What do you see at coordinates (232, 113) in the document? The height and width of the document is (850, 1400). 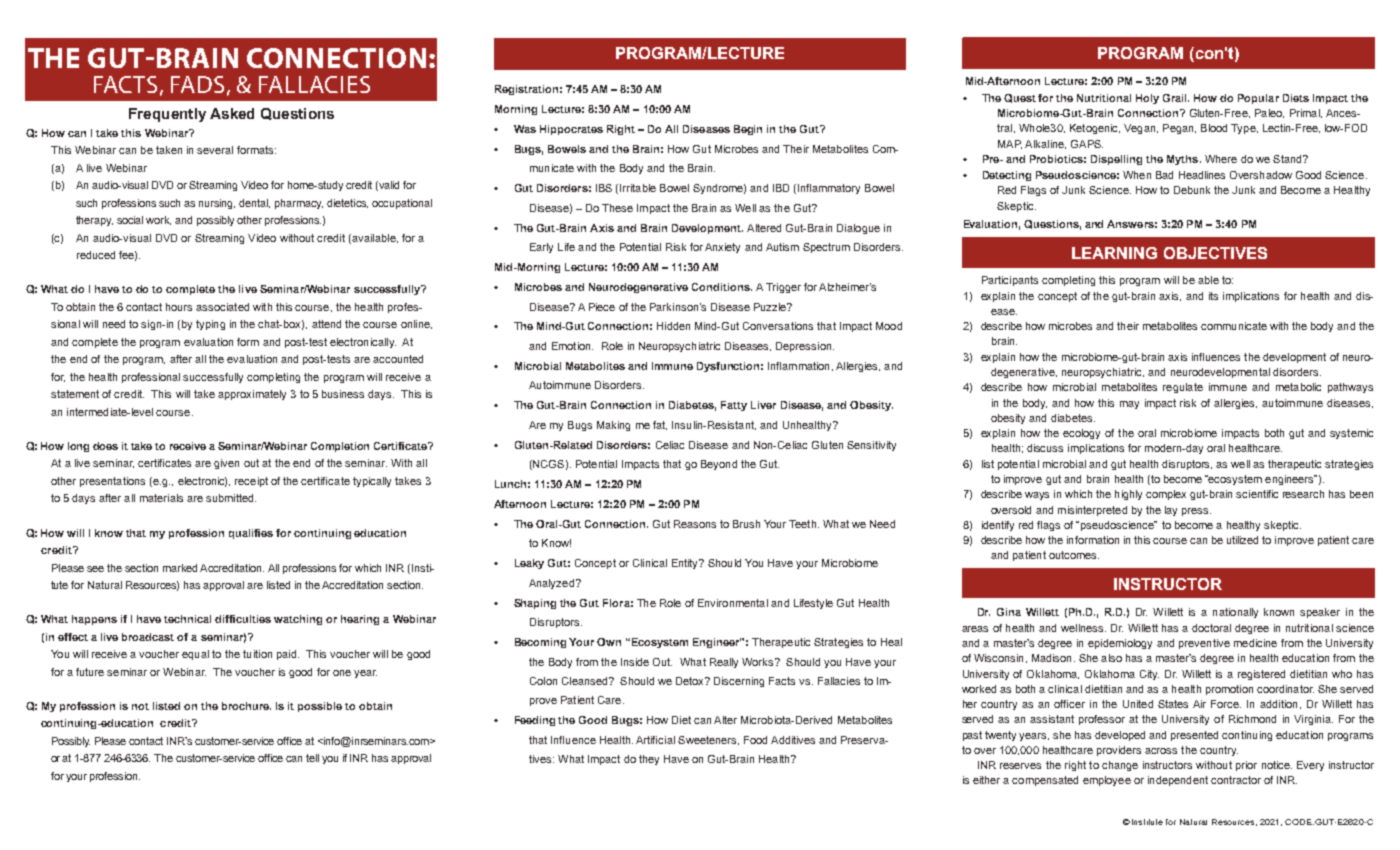 I see `Asked` at bounding box center [232, 113].
